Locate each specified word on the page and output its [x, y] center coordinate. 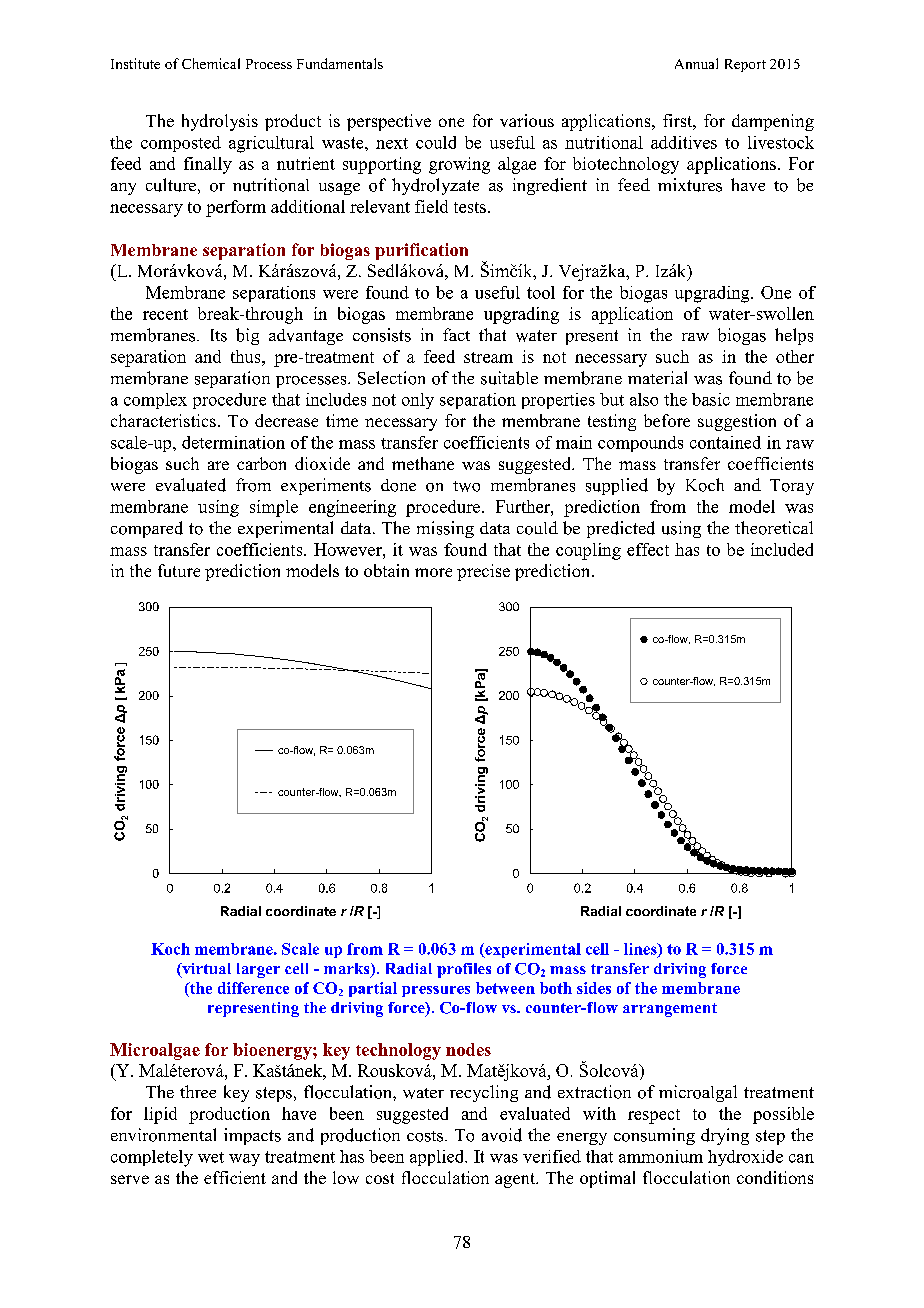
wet [211, 1157]
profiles [464, 970]
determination [233, 442]
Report [745, 65]
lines [641, 950]
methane [423, 463]
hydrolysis [220, 122]
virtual [205, 970]
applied [438, 1158]
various [527, 120]
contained [725, 442]
